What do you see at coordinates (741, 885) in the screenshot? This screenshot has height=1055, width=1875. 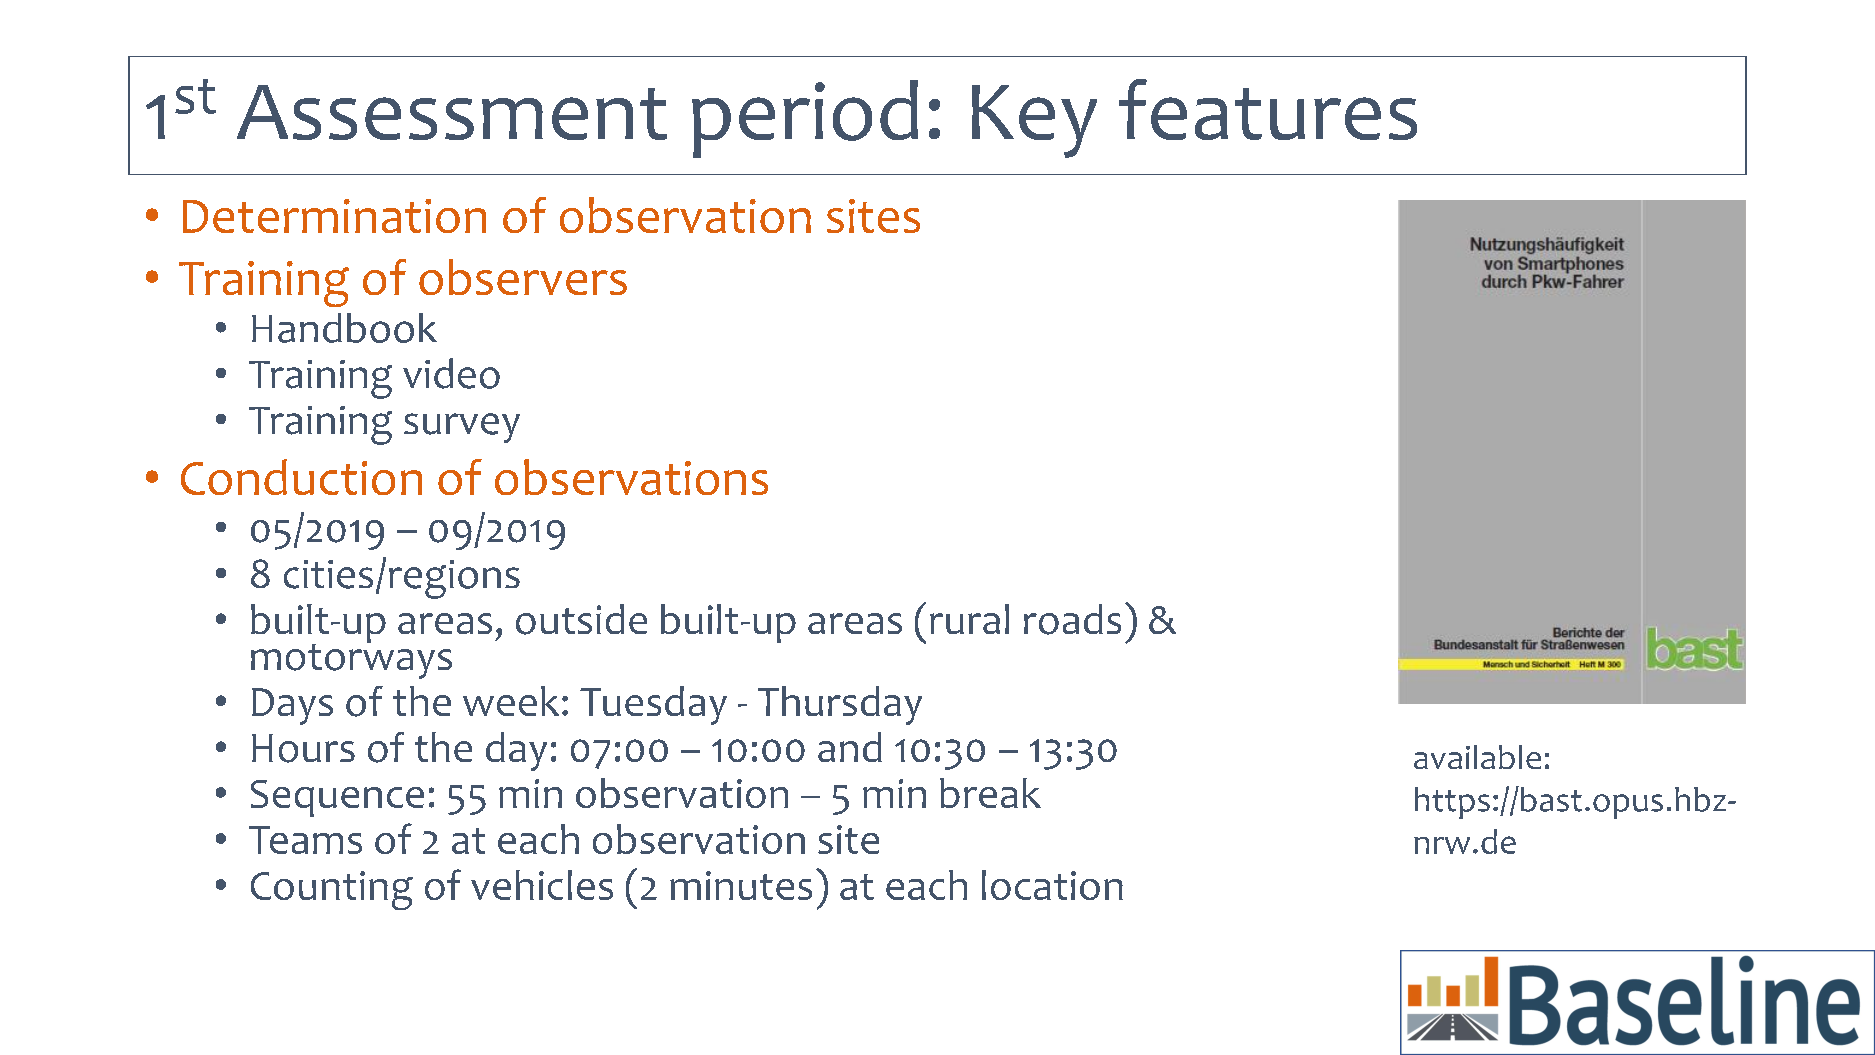 I see `minutes` at bounding box center [741, 885].
